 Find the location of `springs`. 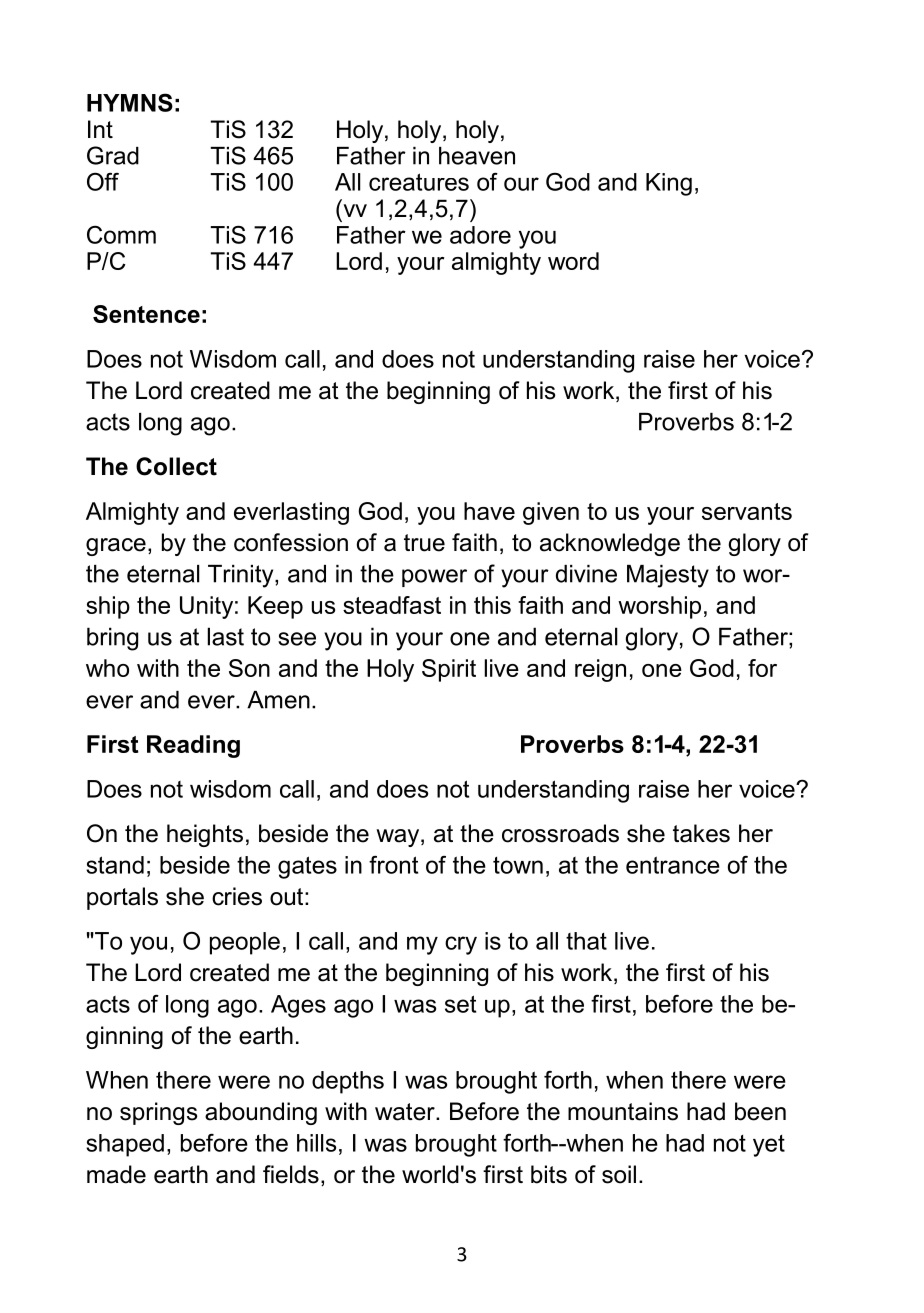

springs is located at coordinates (158, 1113).
